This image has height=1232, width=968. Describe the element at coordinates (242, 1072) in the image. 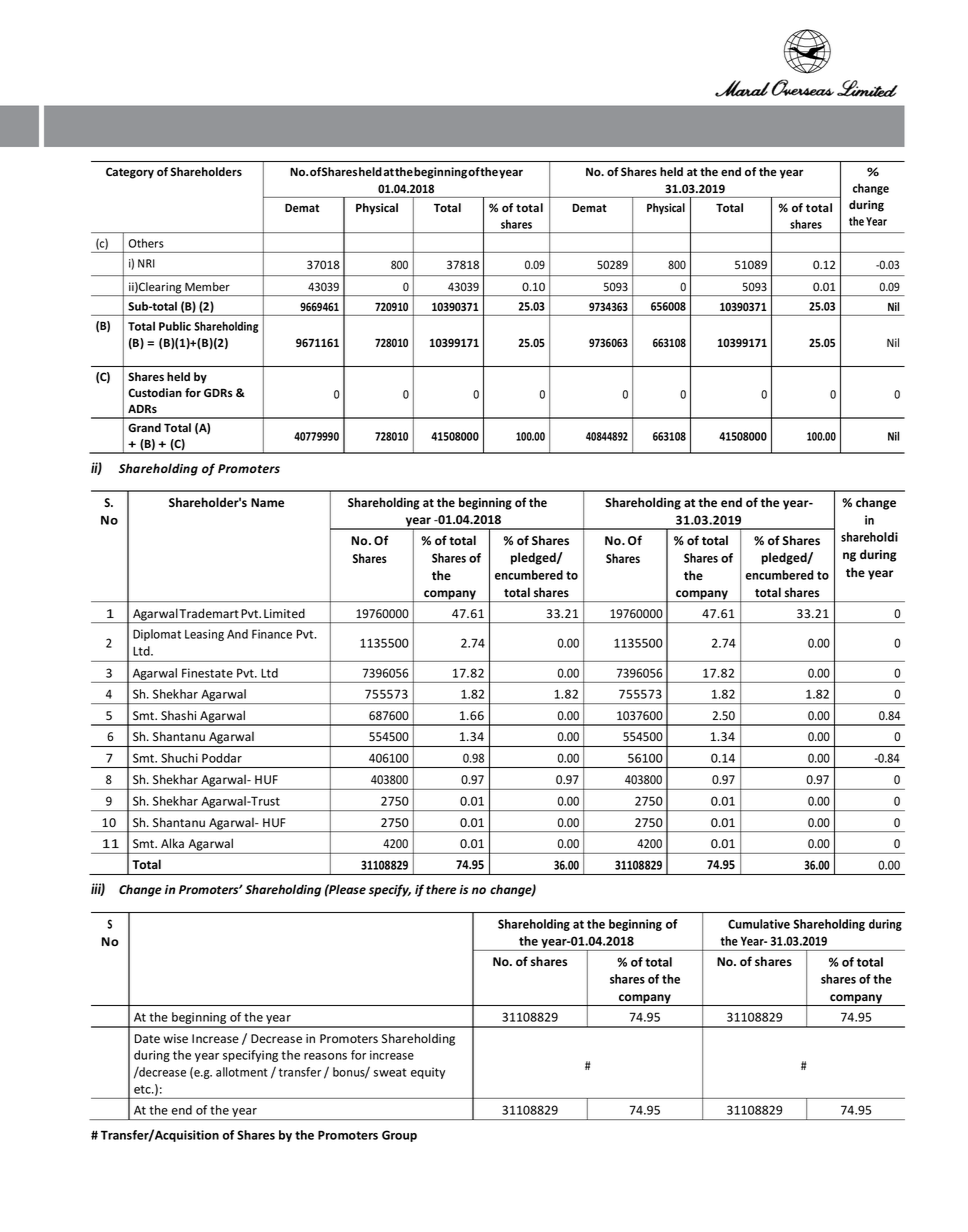

I see `allotment` at that location.
